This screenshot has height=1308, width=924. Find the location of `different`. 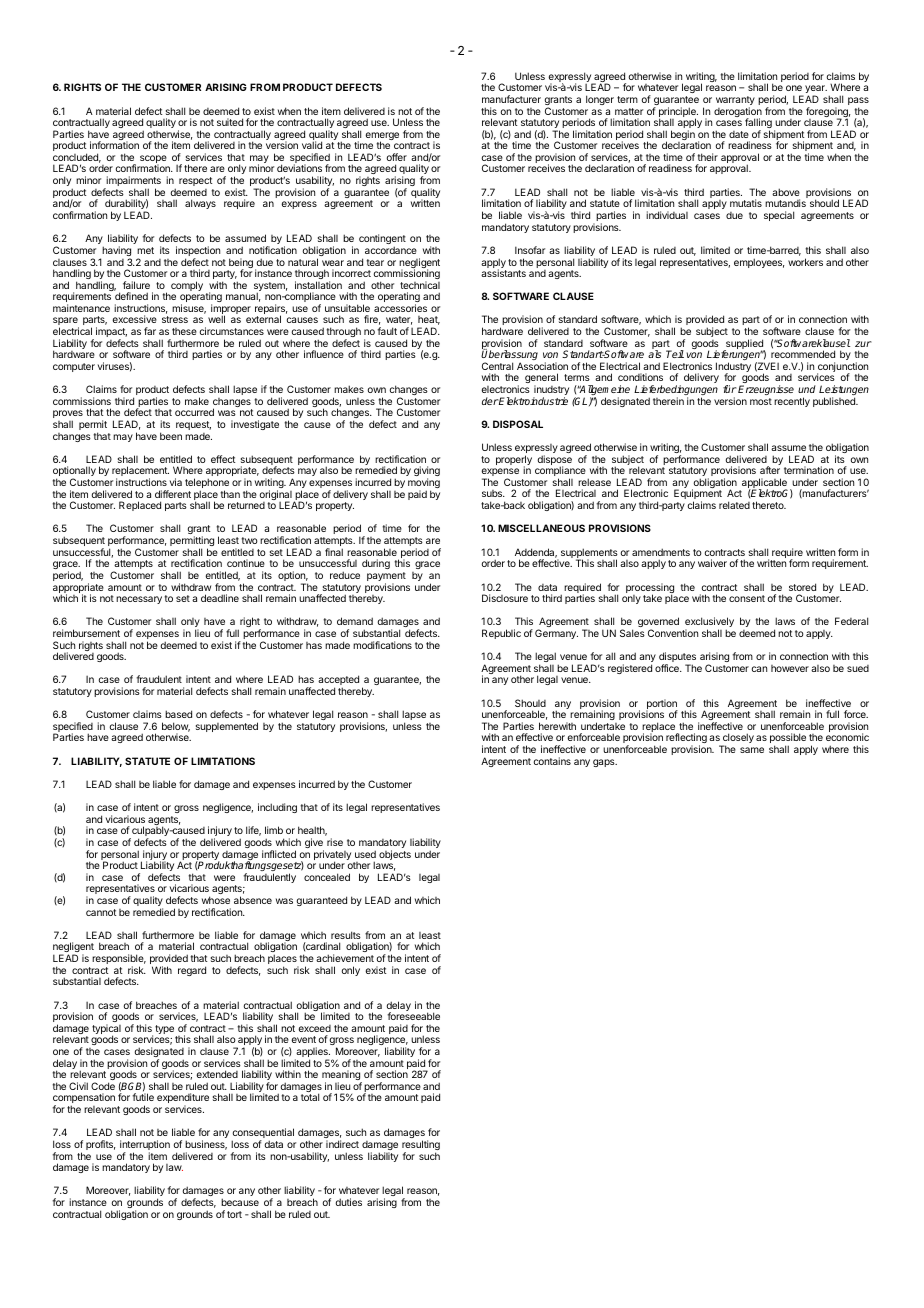

different is located at coordinates (173, 494).
